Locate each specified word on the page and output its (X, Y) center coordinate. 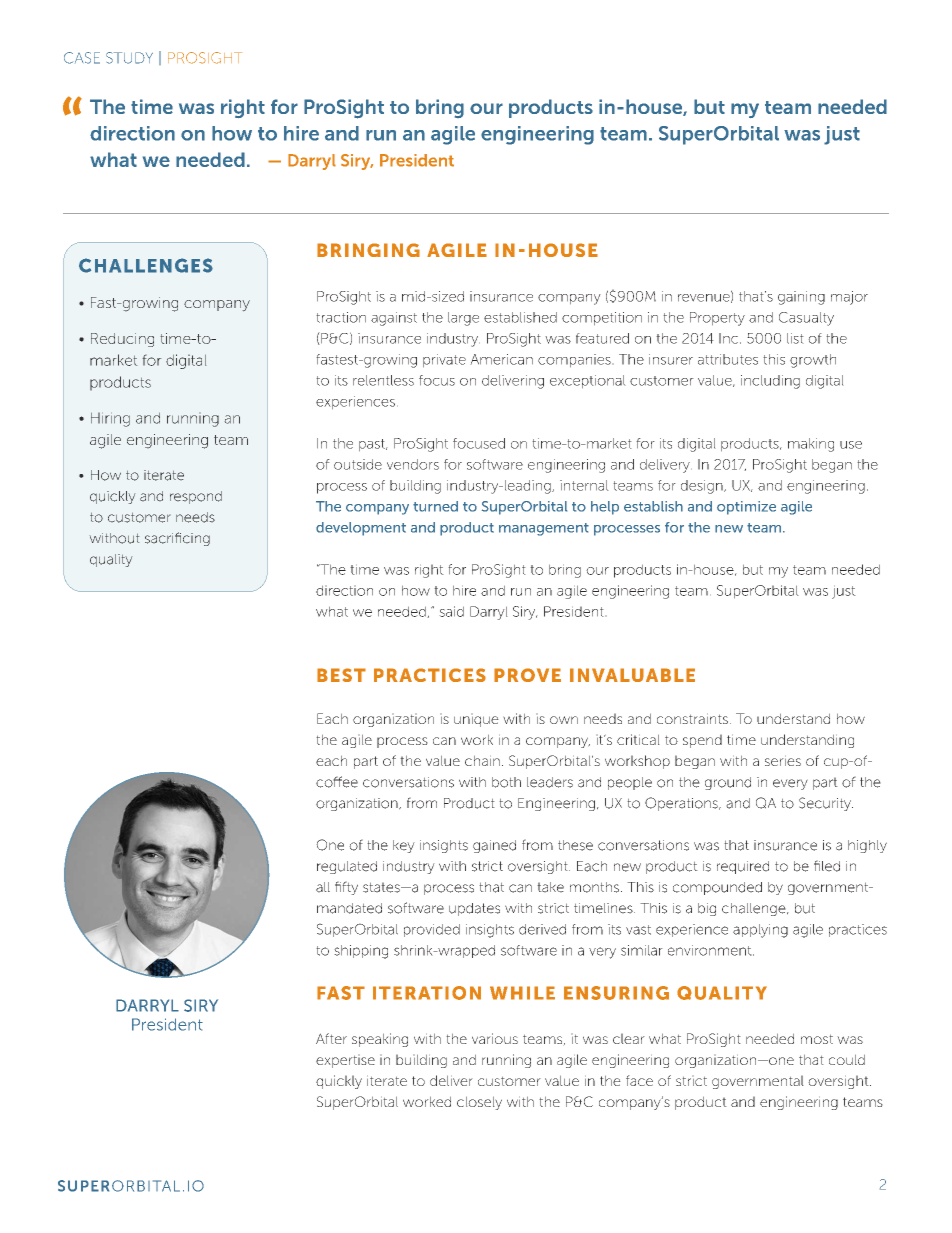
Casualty (806, 319)
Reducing (122, 340)
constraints (692, 718)
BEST (341, 675)
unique (476, 720)
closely (479, 1103)
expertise (345, 1061)
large (463, 319)
